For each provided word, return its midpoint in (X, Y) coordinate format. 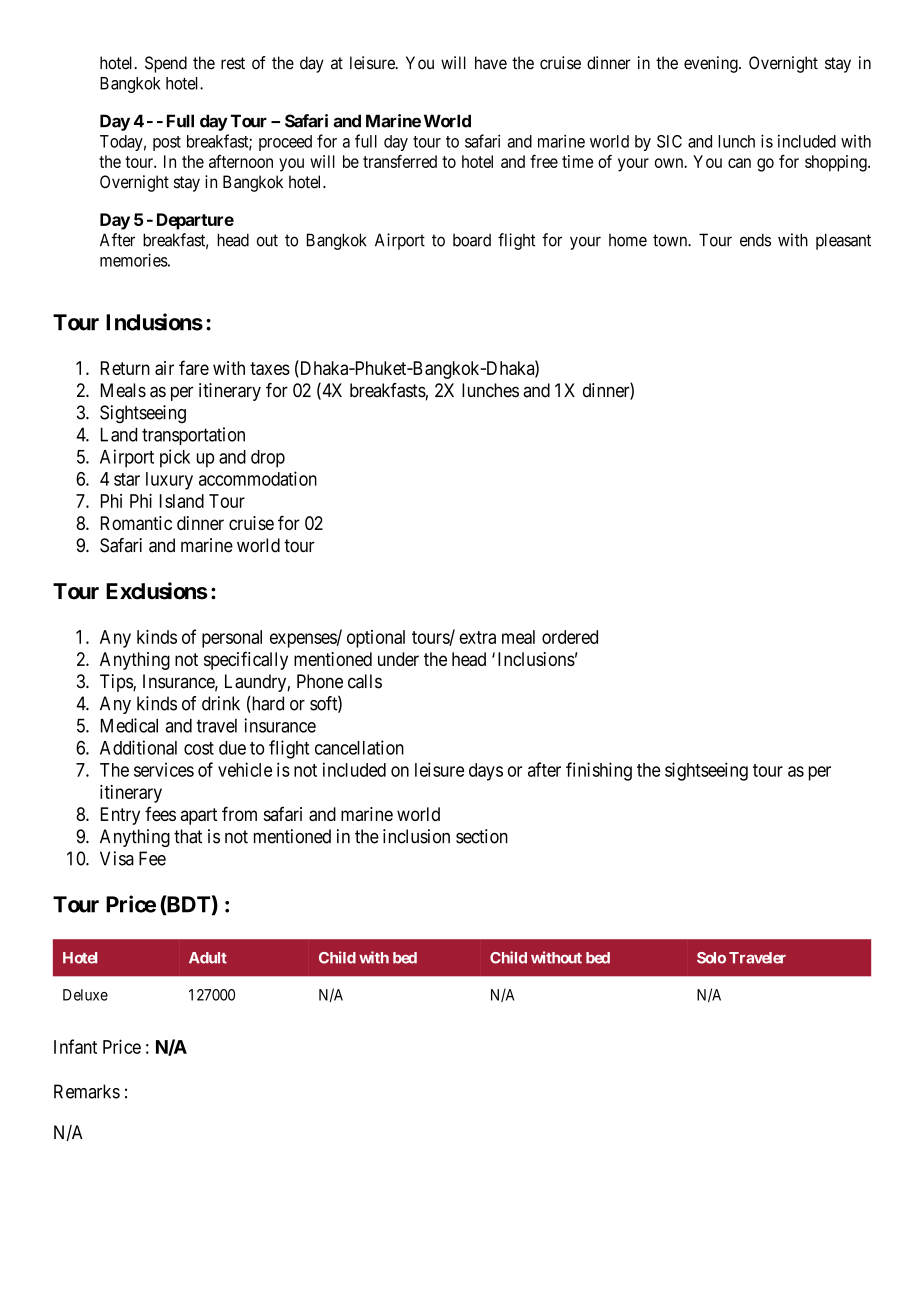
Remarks (87, 1091)
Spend (166, 64)
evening (712, 64)
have (491, 63)
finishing (599, 771)
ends (755, 240)
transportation (193, 436)
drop (268, 459)
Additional (138, 747)
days (486, 772)
